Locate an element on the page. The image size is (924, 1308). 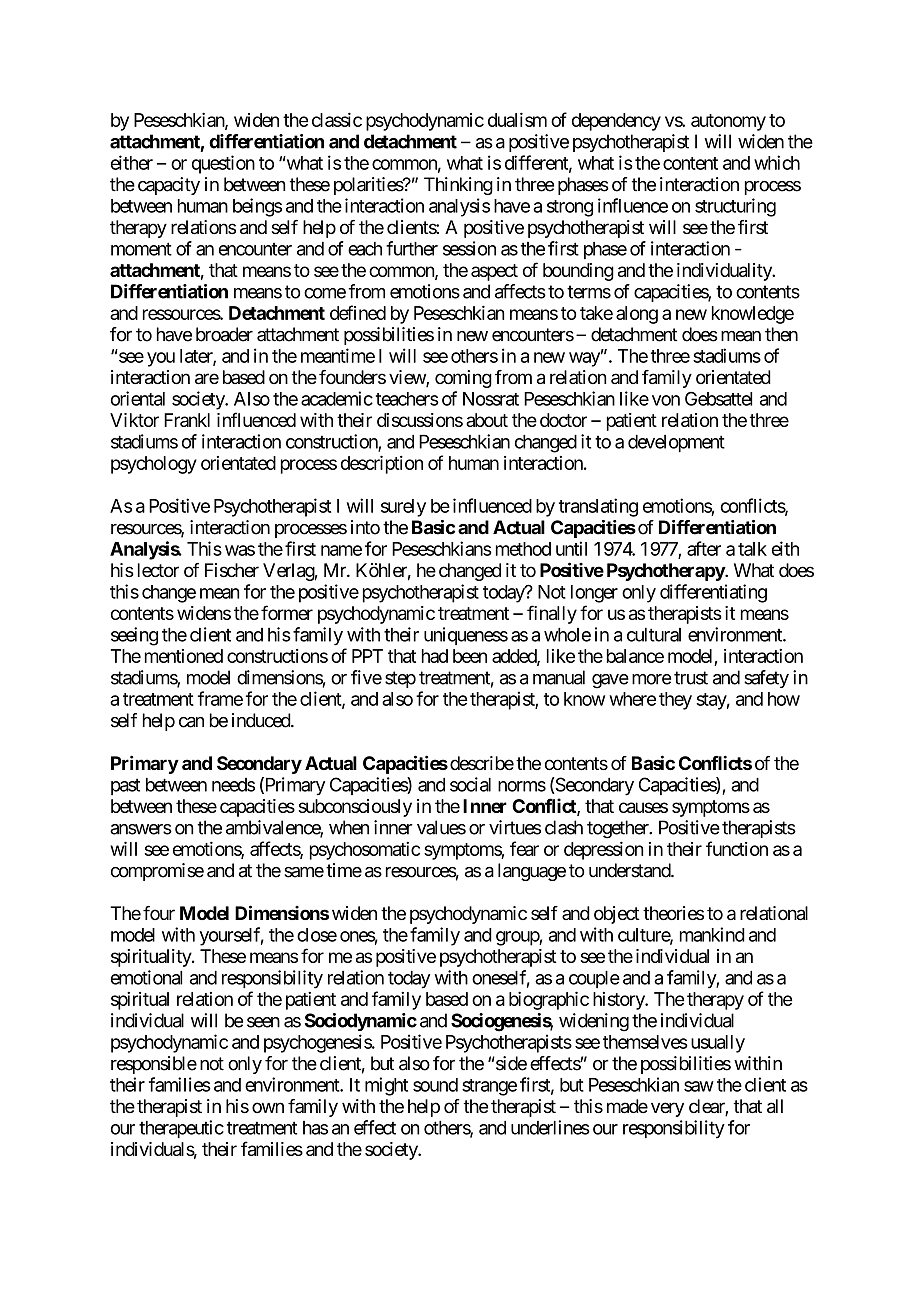
dualism is located at coordinates (517, 119).
